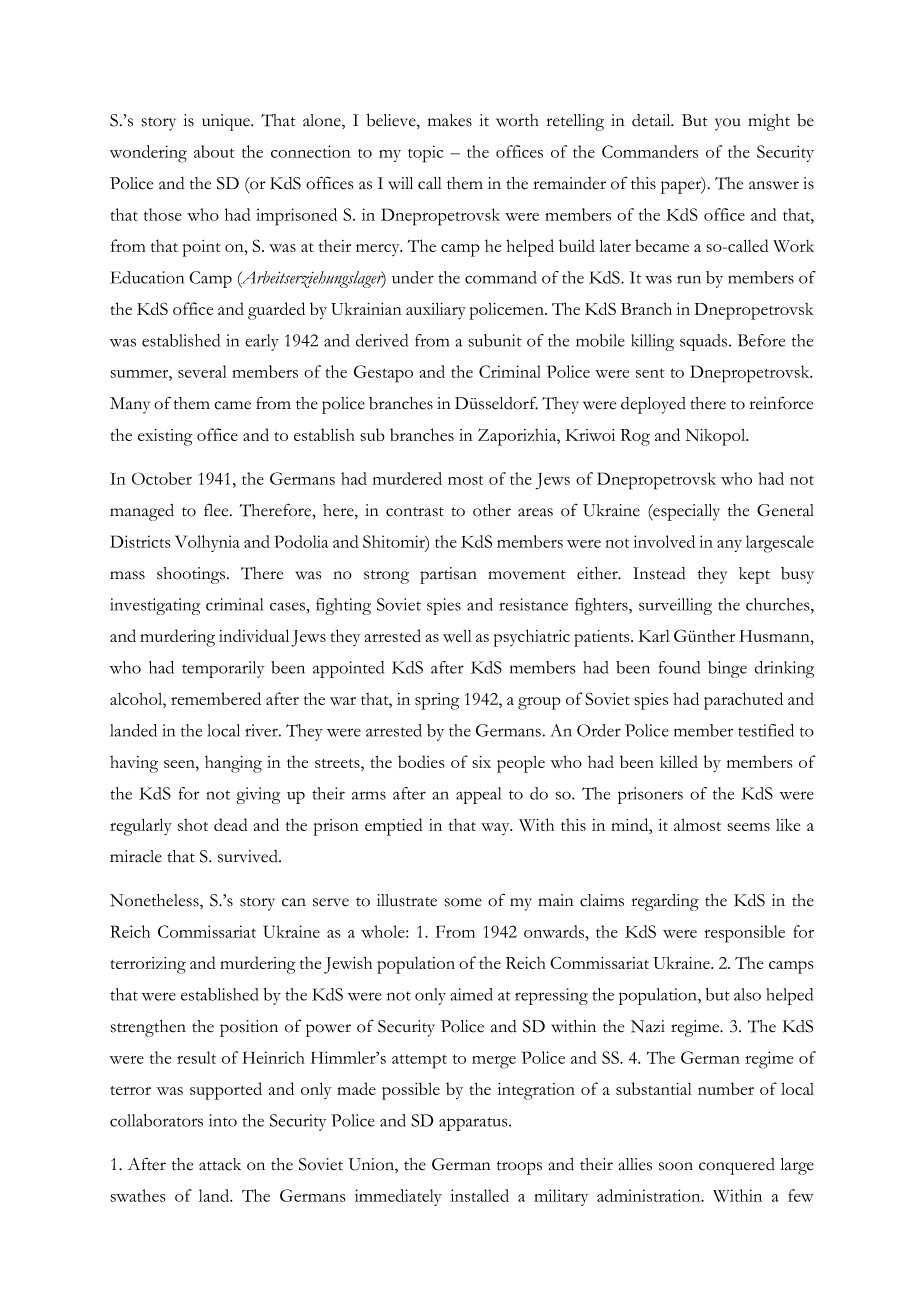 This image has width=924, height=1308. I want to click on about, so click(214, 151).
